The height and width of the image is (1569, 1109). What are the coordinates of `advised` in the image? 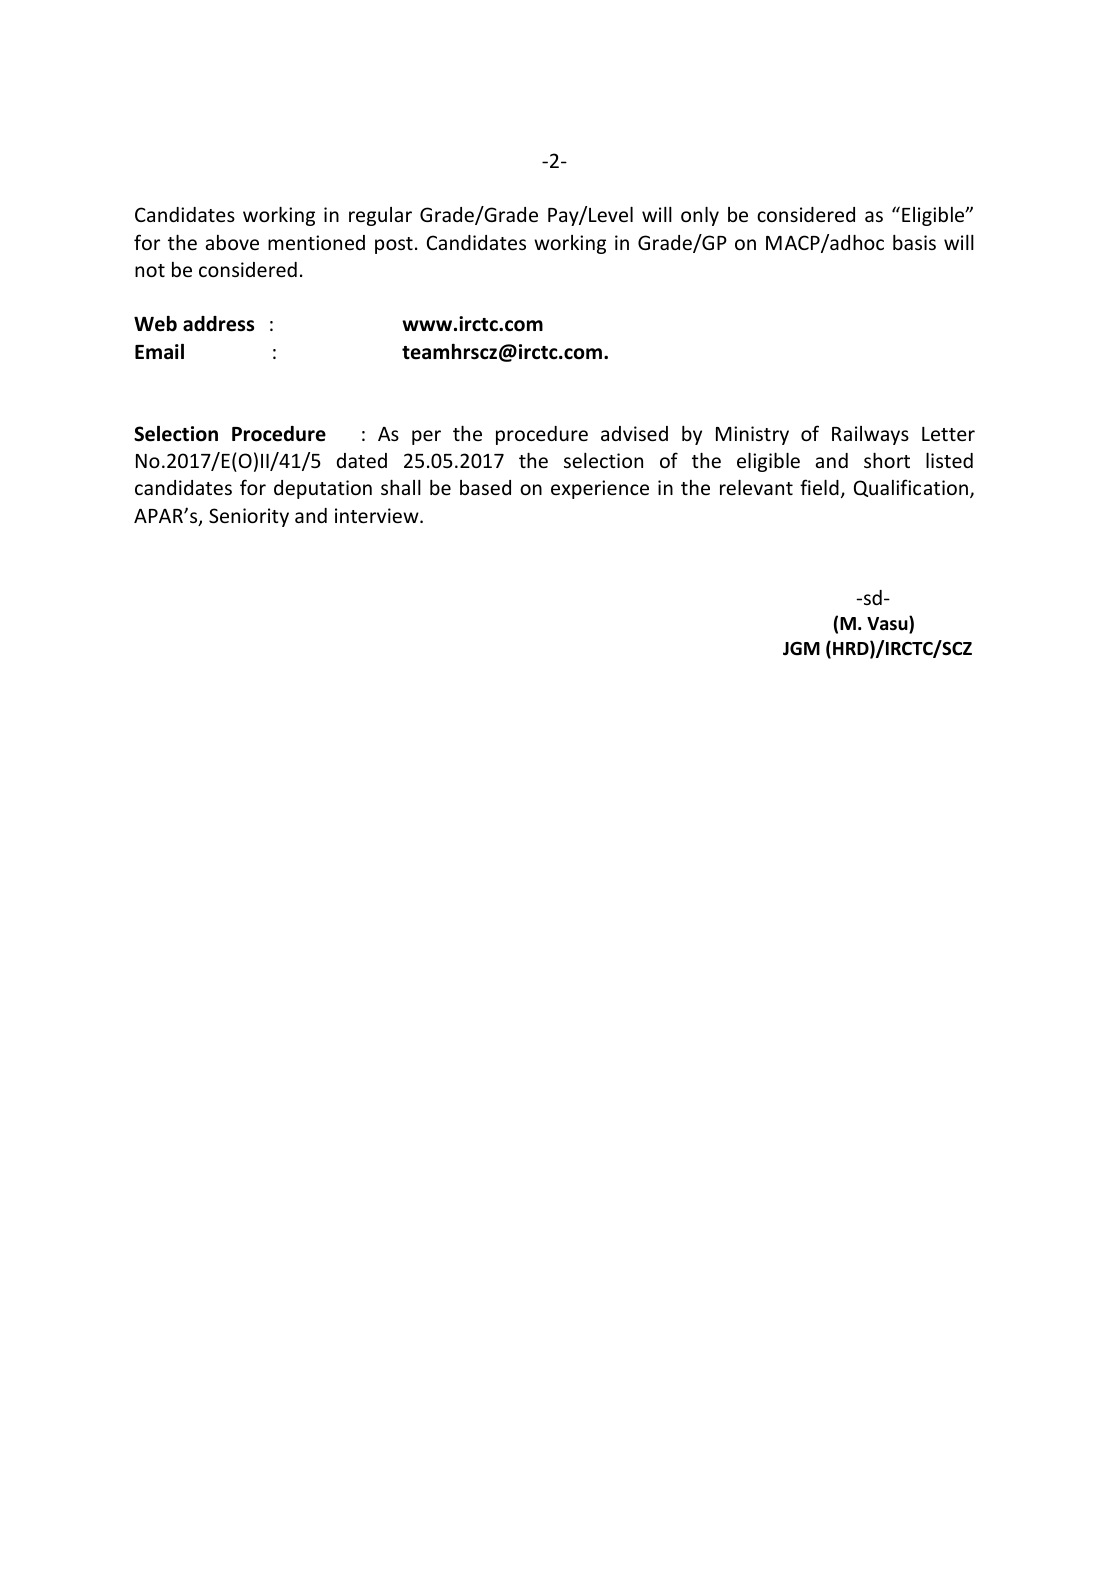 It's located at (634, 433).
